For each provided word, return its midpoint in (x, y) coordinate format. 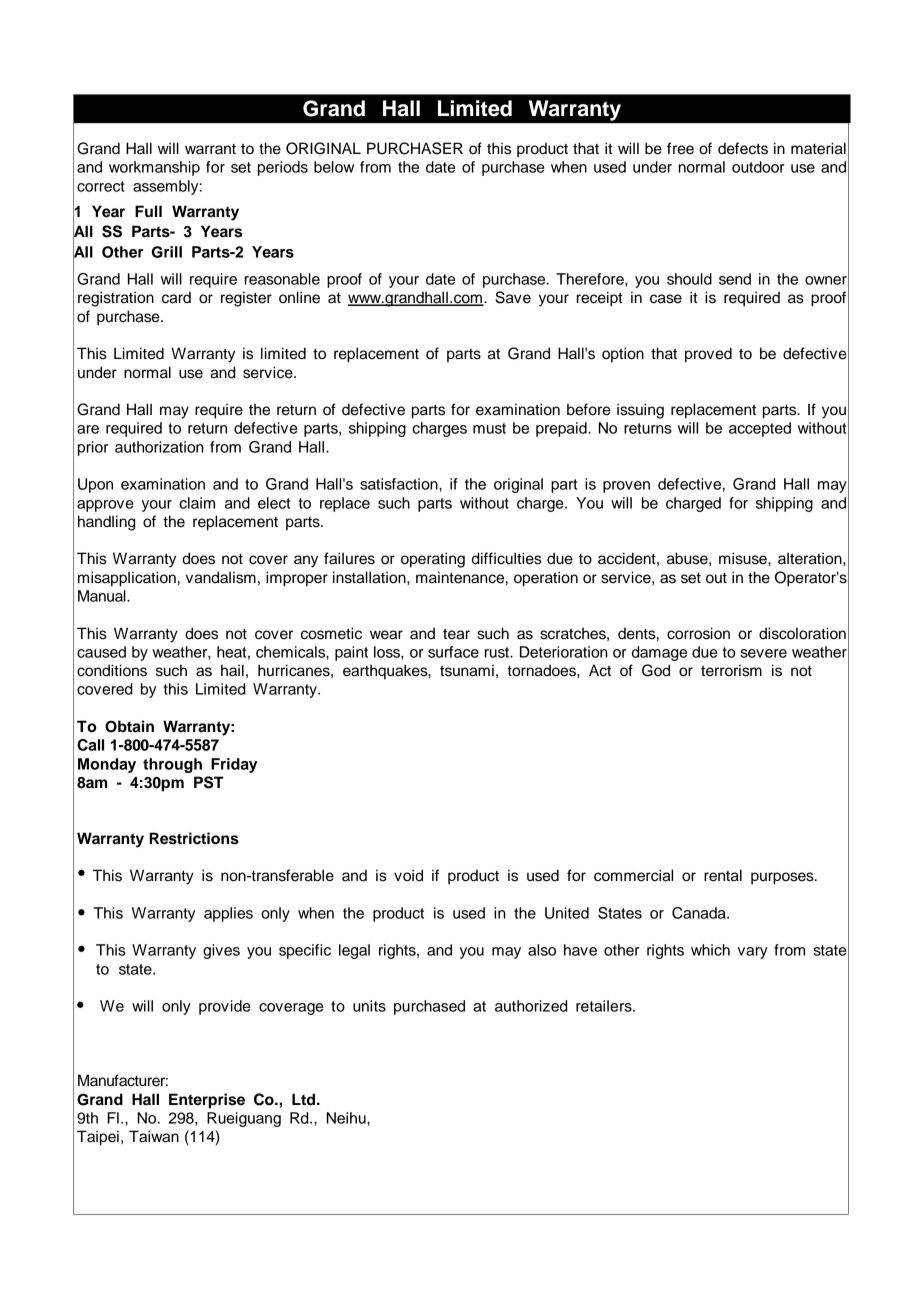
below (334, 167)
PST (209, 782)
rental (723, 875)
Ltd (303, 1099)
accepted (760, 429)
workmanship (154, 168)
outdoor (758, 167)
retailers (605, 1006)
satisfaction (400, 484)
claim (197, 503)
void (408, 875)
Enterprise (207, 1101)
